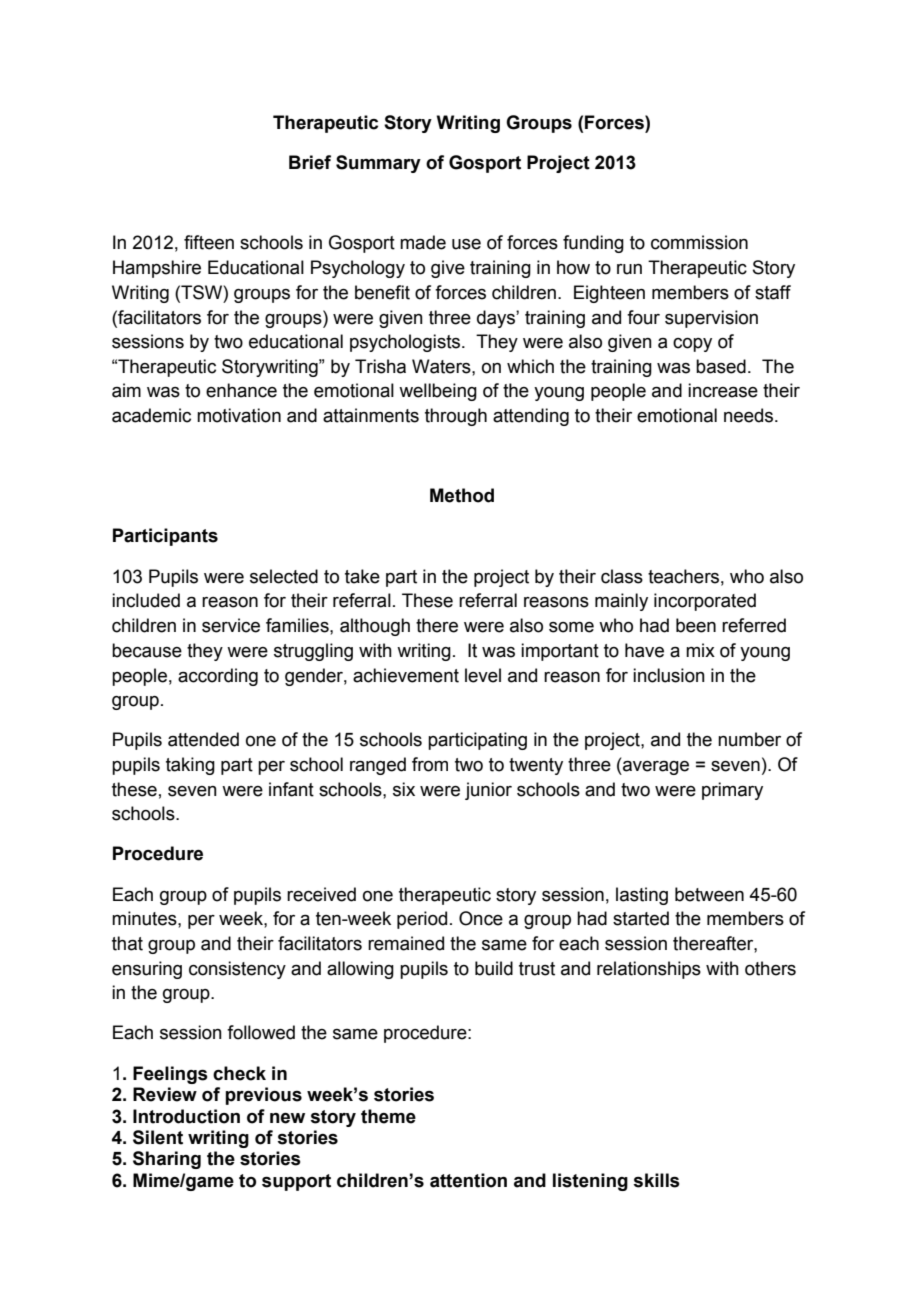 The height and width of the screenshot is (1308, 924). What do you see at coordinates (699, 242) in the screenshot?
I see `commission` at bounding box center [699, 242].
